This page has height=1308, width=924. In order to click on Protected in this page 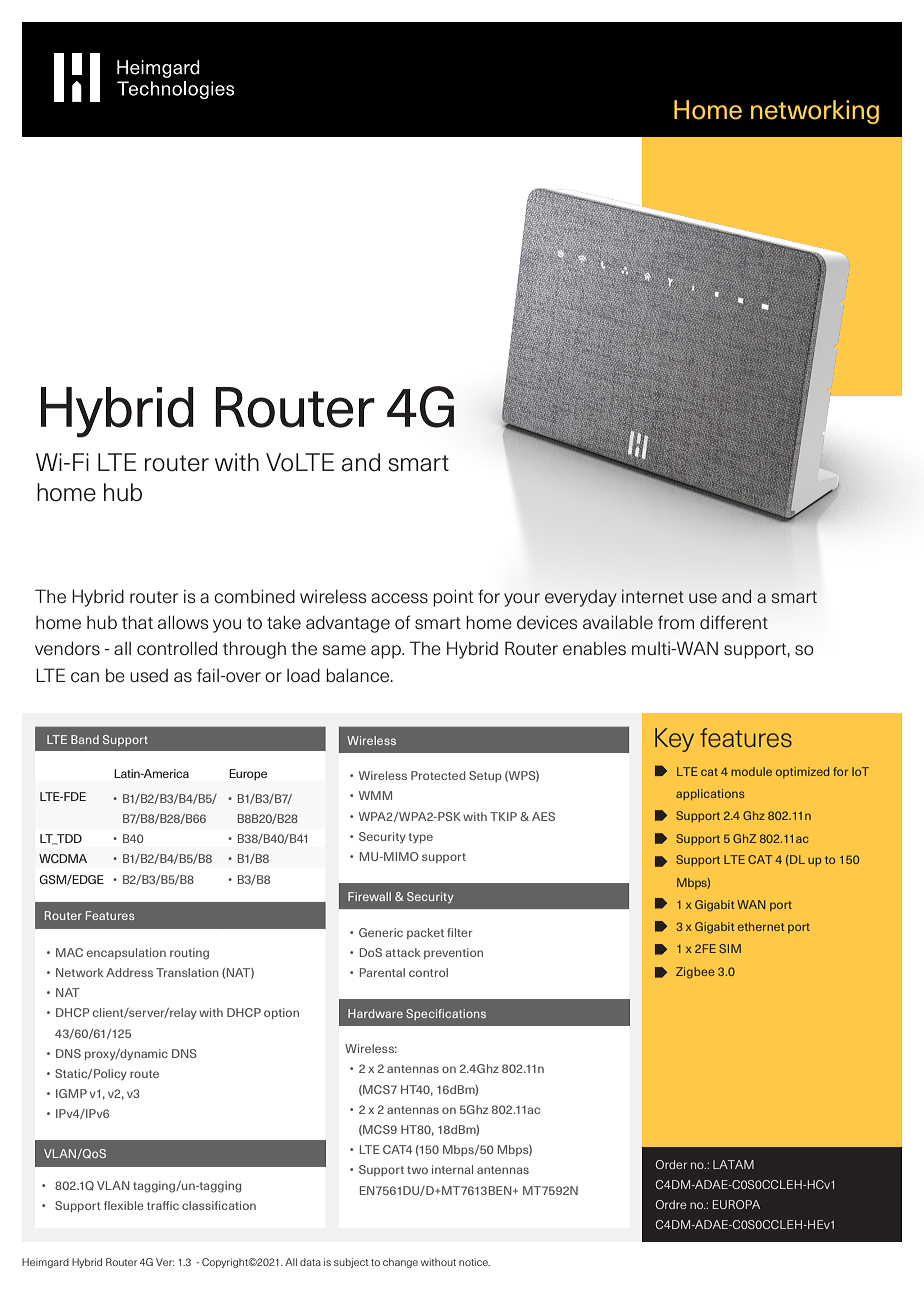, I will do `click(438, 775)`.
